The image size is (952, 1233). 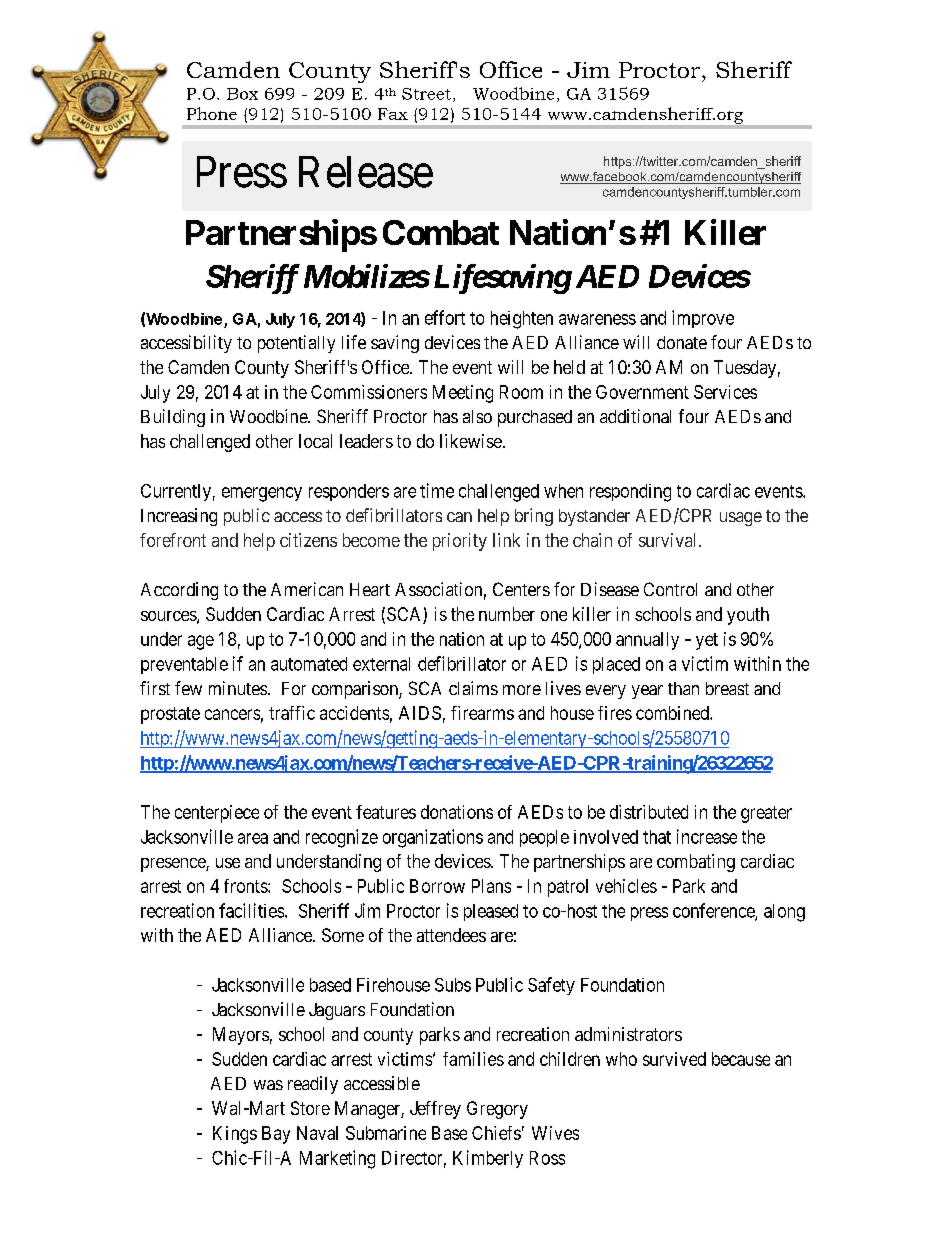 What do you see at coordinates (426, 94) in the document?
I see `Street` at bounding box center [426, 94].
